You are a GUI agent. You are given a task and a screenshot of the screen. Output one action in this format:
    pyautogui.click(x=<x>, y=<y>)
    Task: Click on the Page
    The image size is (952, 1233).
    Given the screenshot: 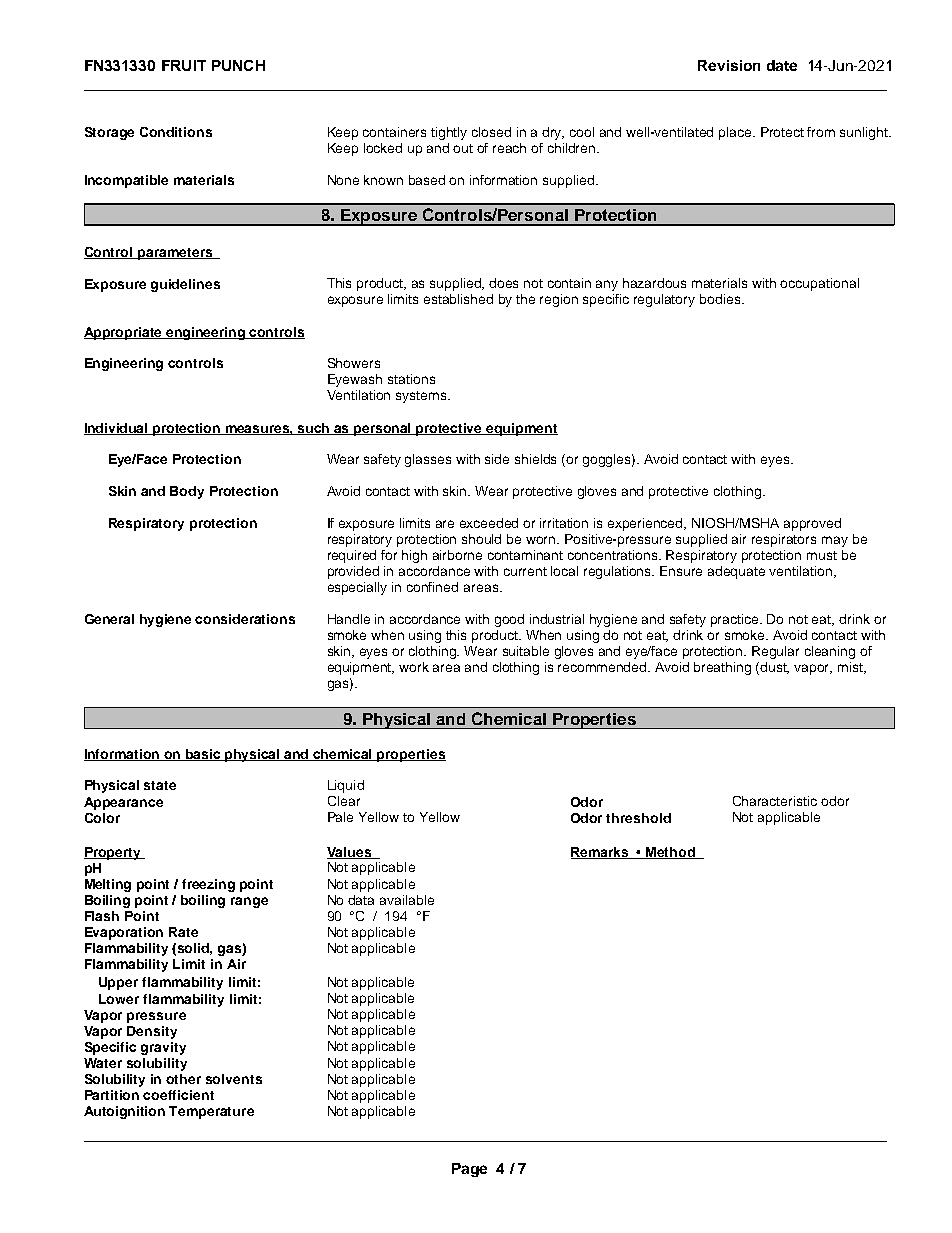 What is the action you would take?
    pyautogui.click(x=469, y=1170)
